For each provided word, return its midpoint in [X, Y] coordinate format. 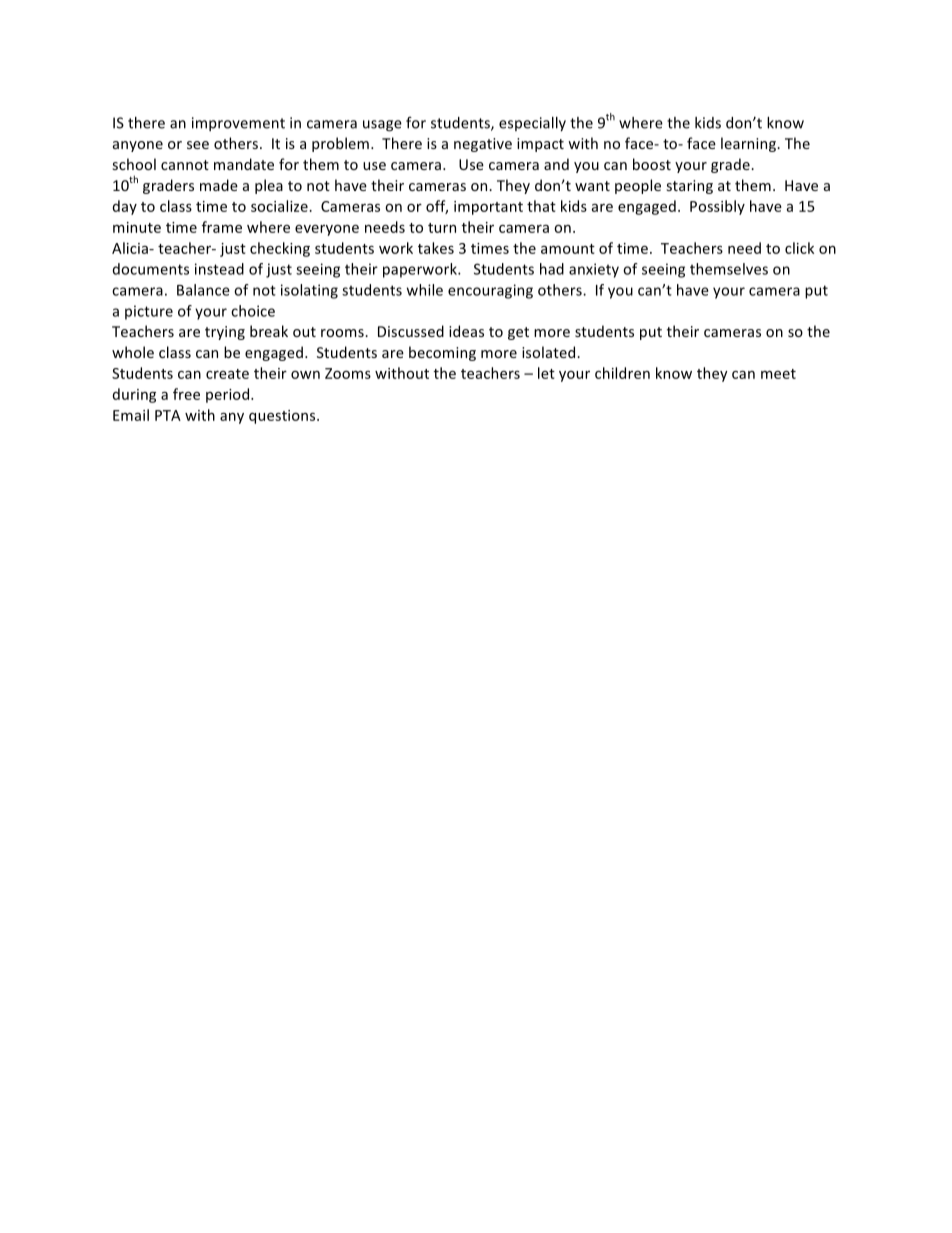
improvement [238, 124]
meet [778, 374]
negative [483, 145]
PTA [168, 415]
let [546, 373]
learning [749, 144]
